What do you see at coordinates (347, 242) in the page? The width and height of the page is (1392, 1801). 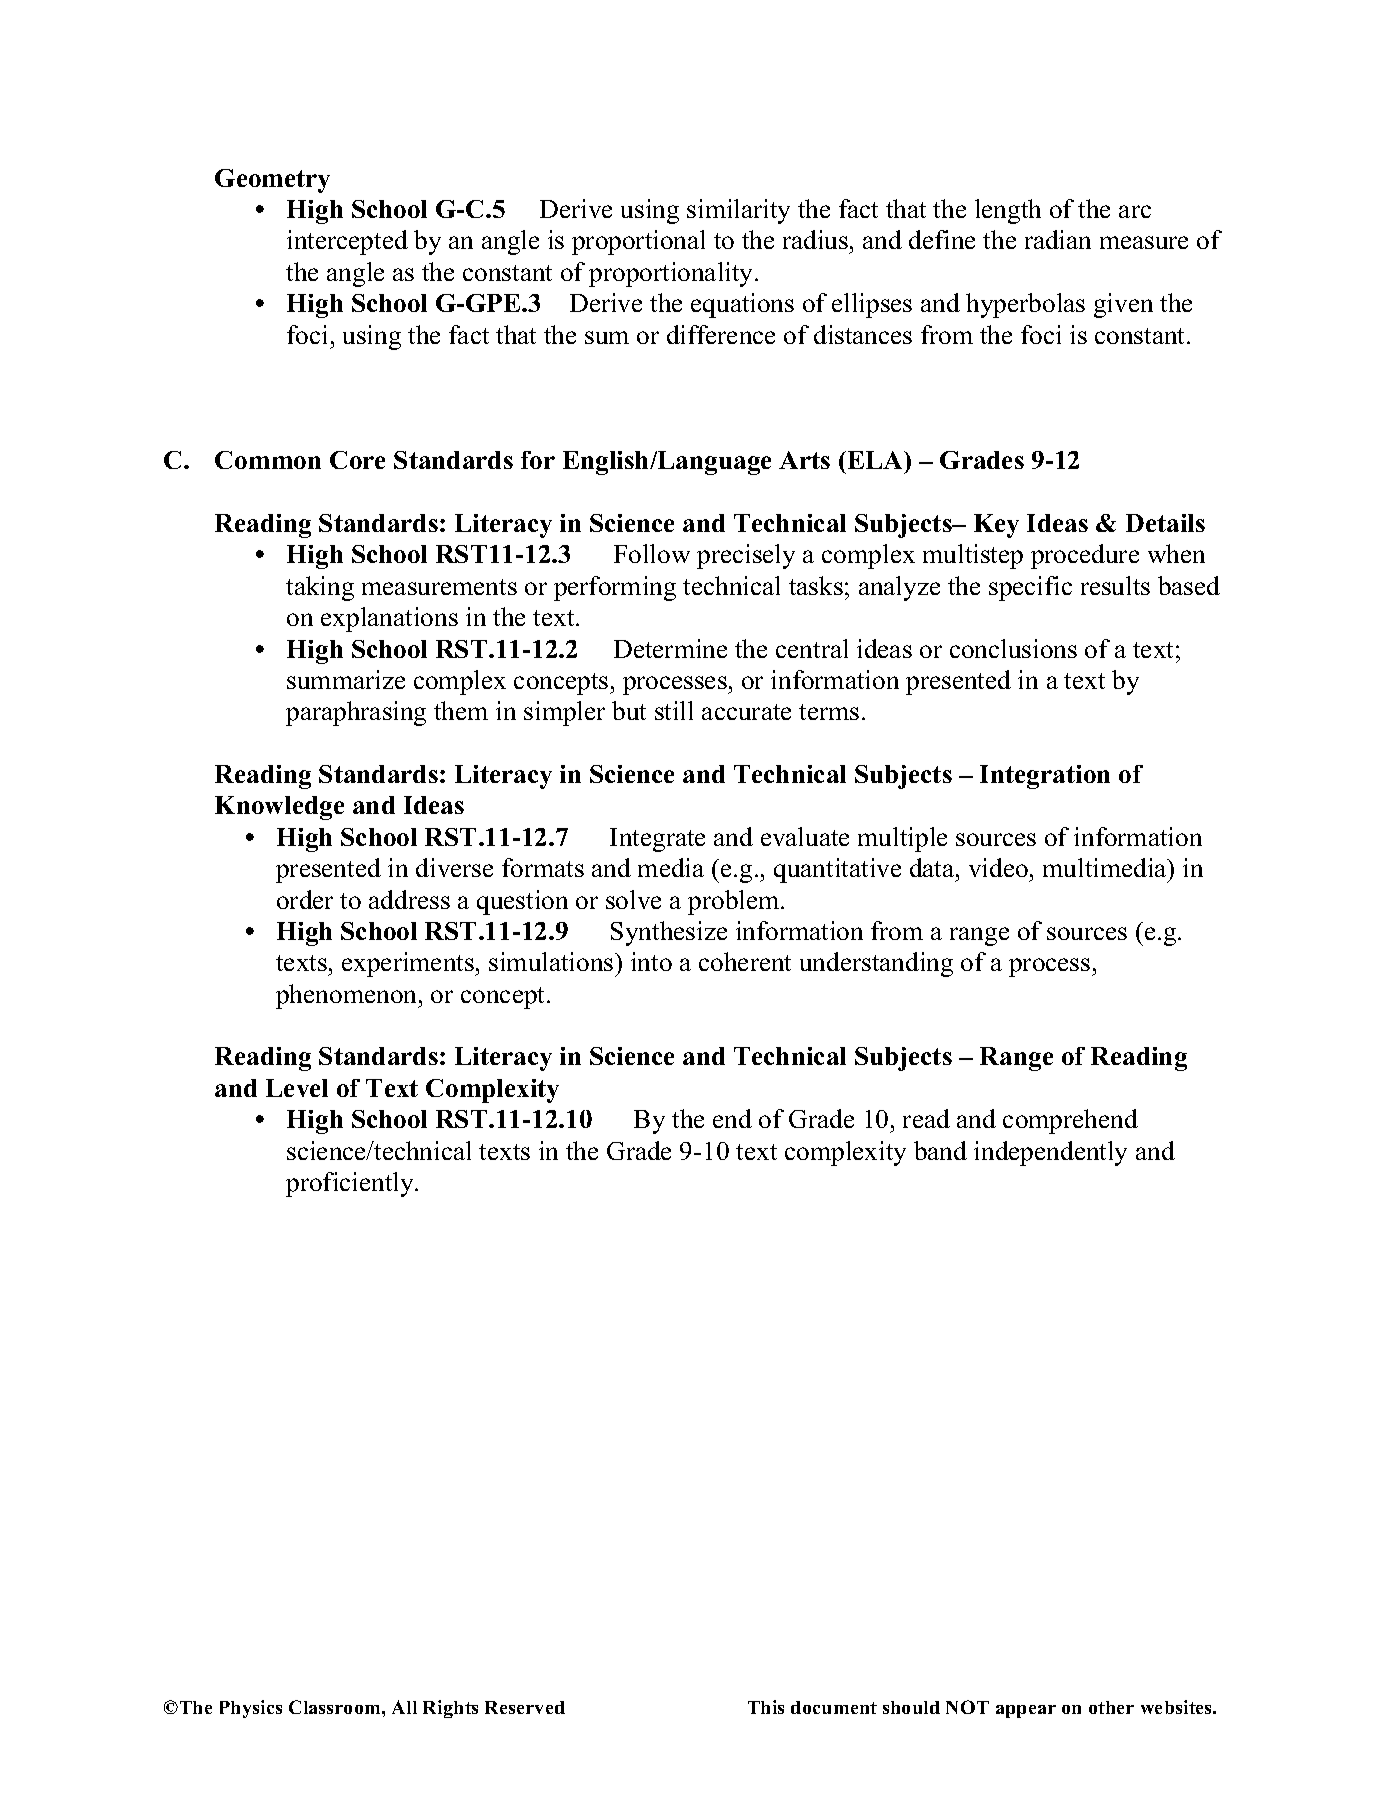 I see `intercepted` at bounding box center [347, 242].
